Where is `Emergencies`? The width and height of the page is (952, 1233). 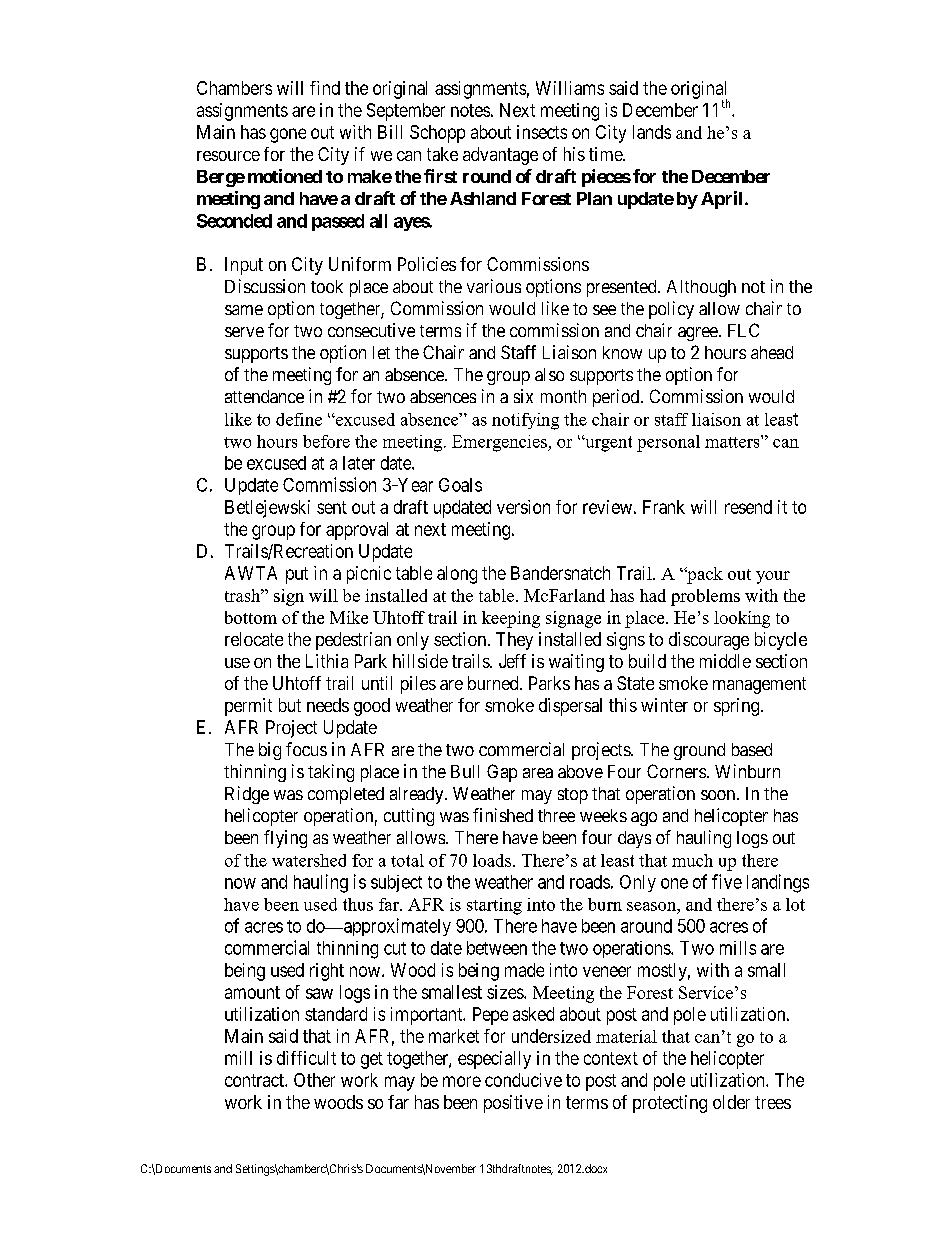 Emergencies is located at coordinates (500, 443).
